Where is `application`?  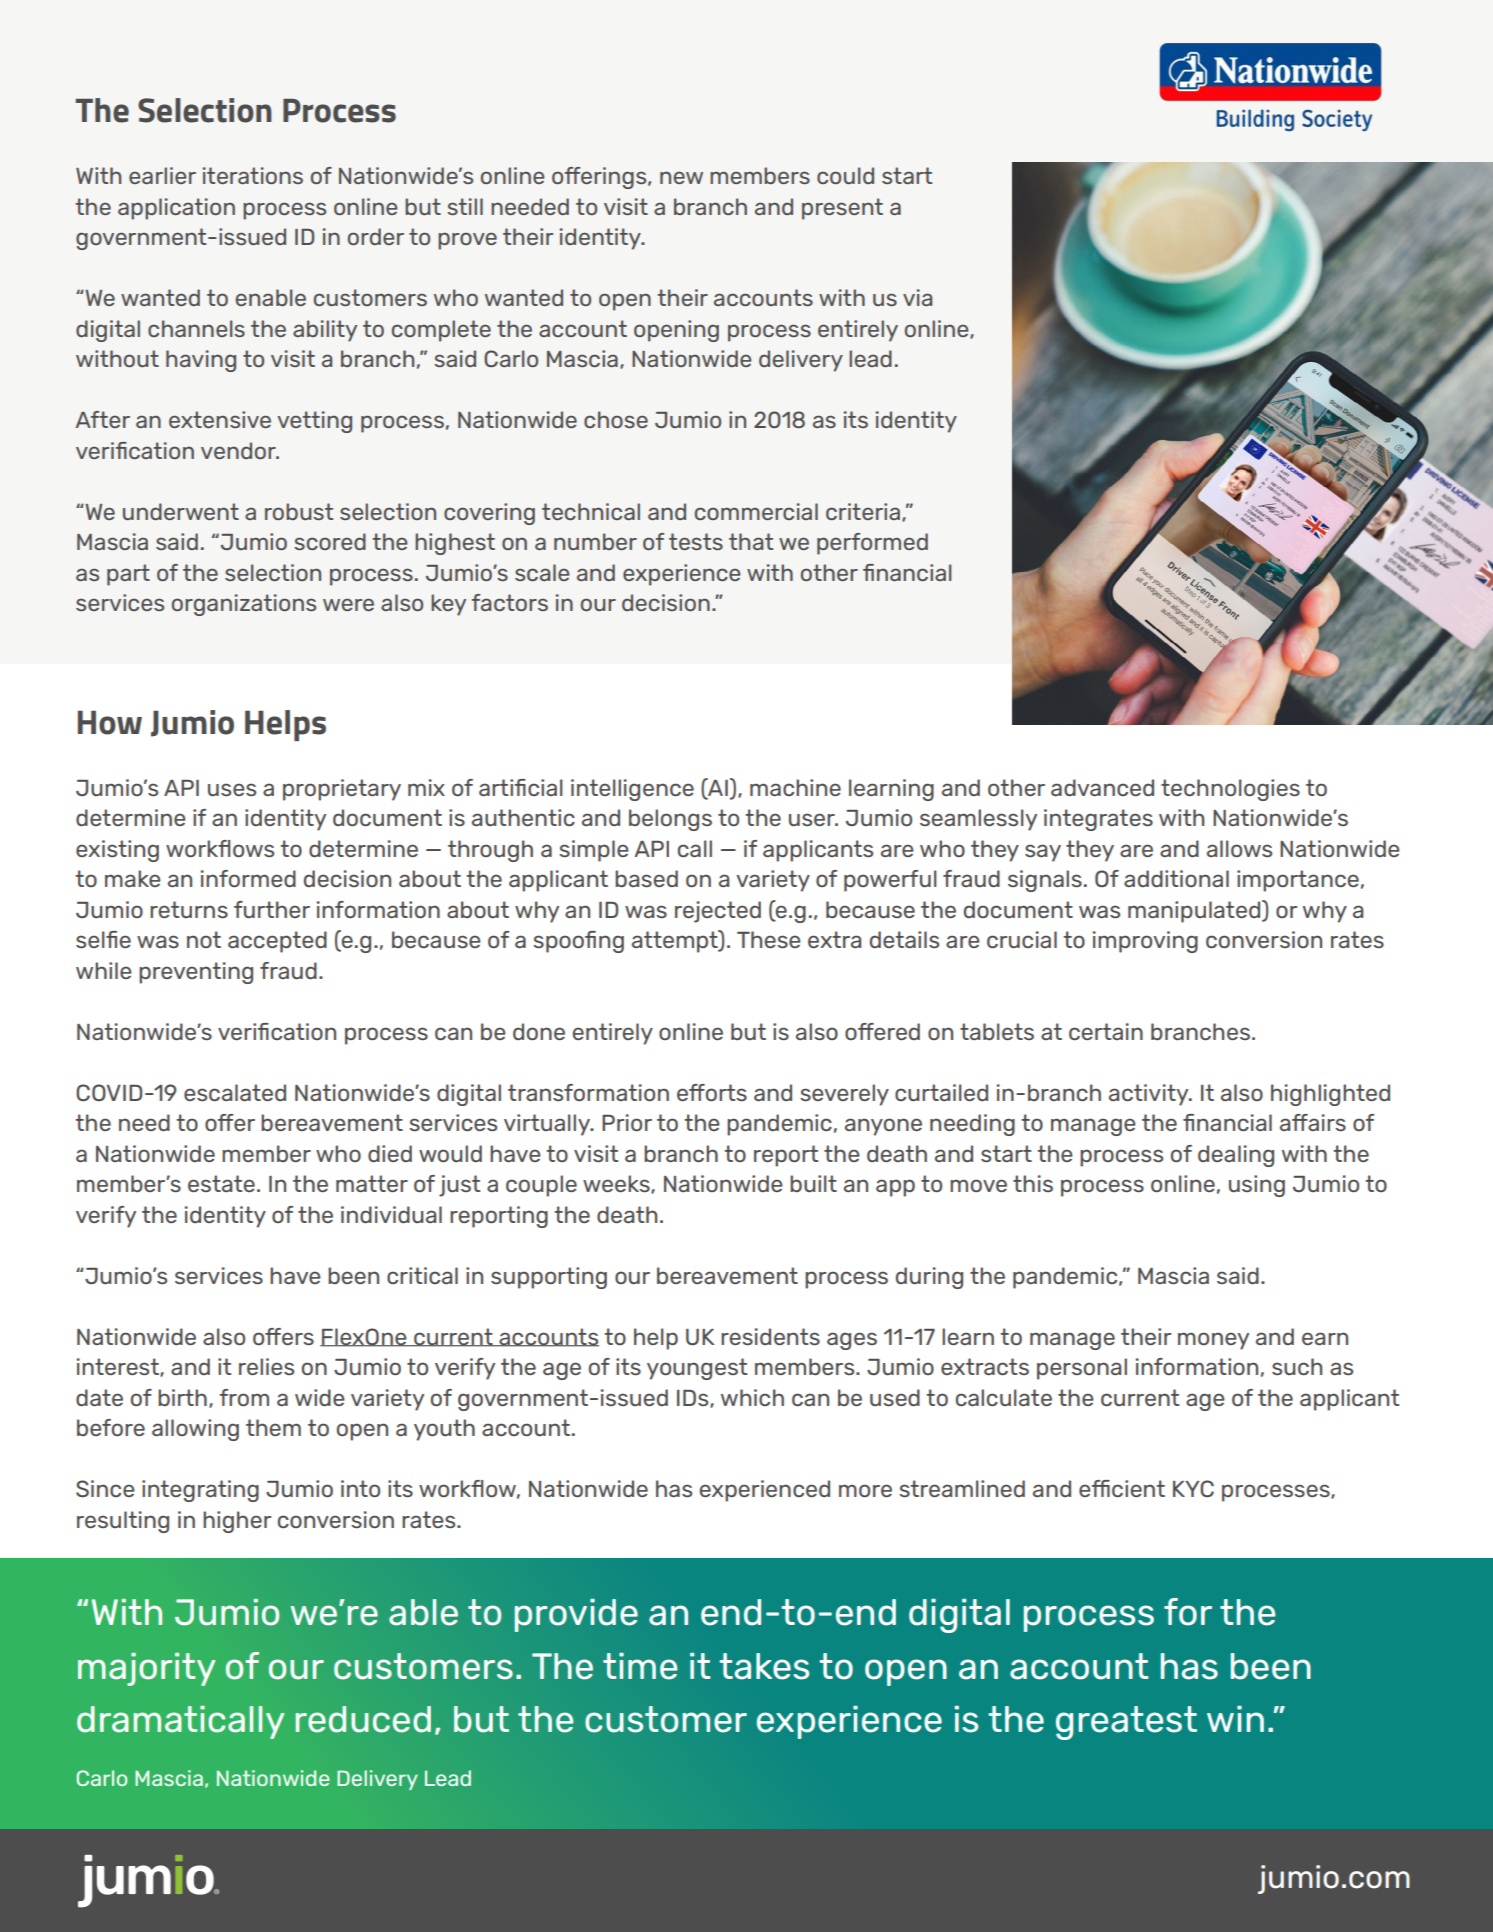 application is located at coordinates (176, 209).
